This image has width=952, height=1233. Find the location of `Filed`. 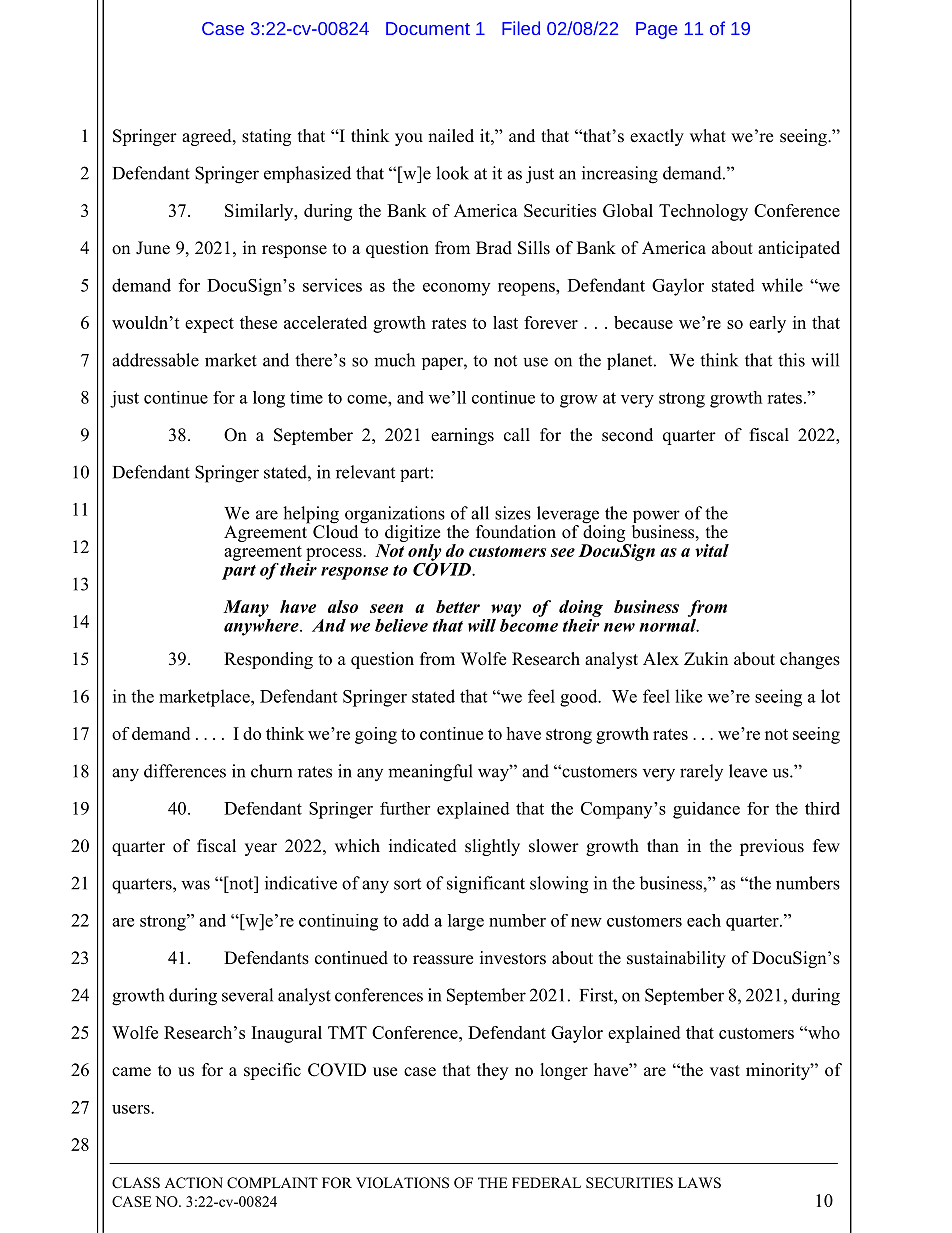

Filed is located at coordinates (521, 28).
